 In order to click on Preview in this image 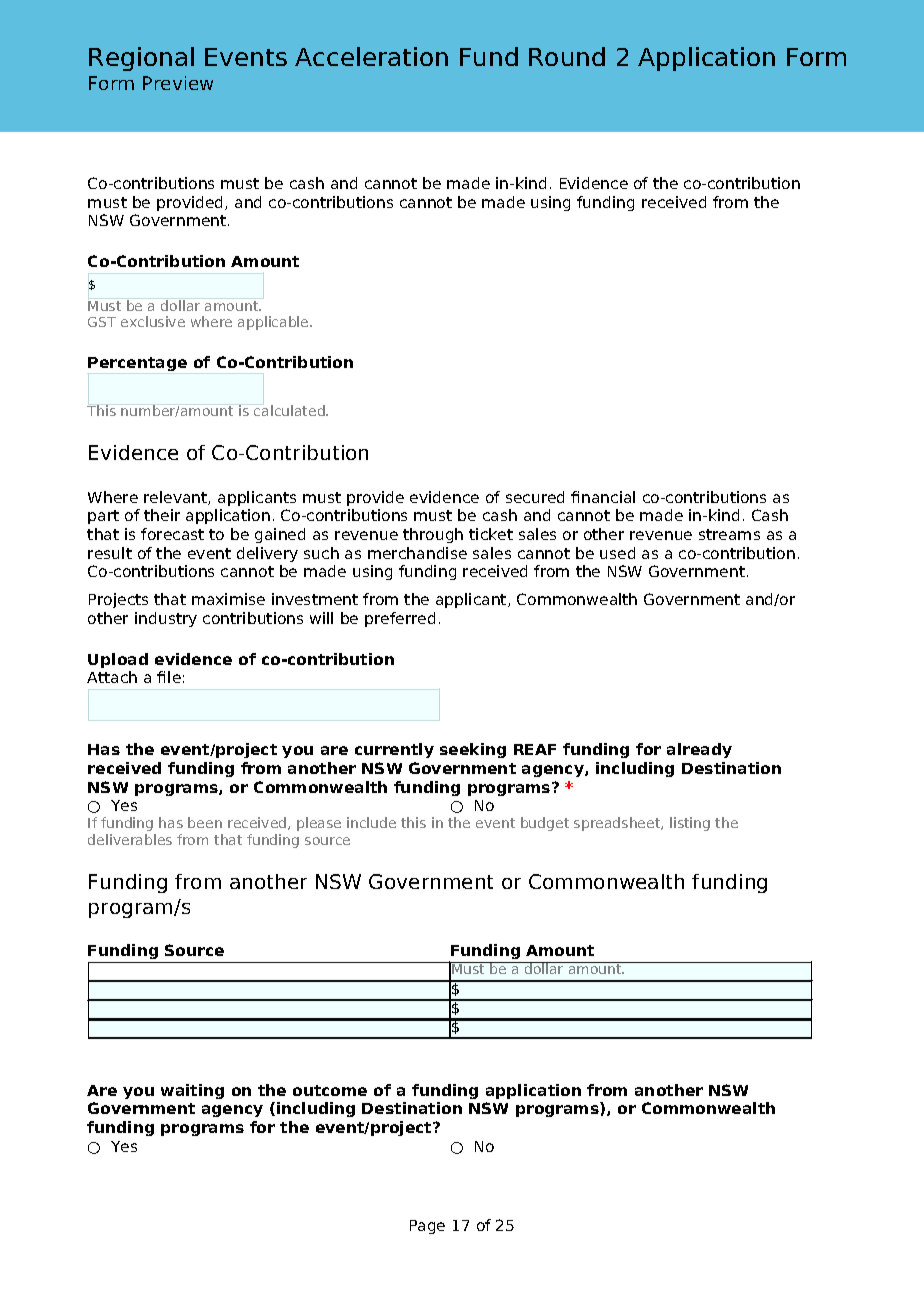, I will do `click(178, 83)`.
